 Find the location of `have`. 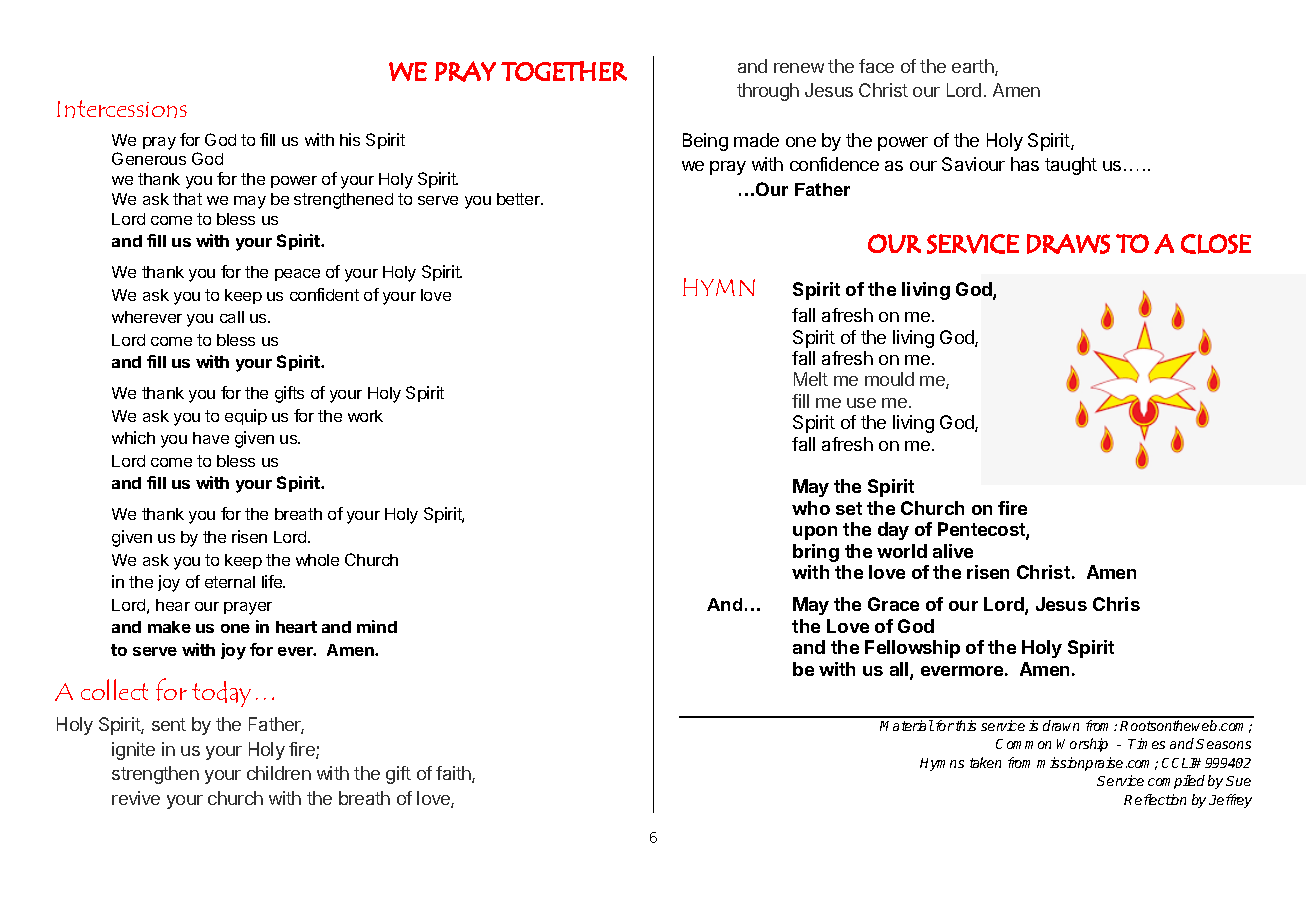

have is located at coordinates (211, 438).
